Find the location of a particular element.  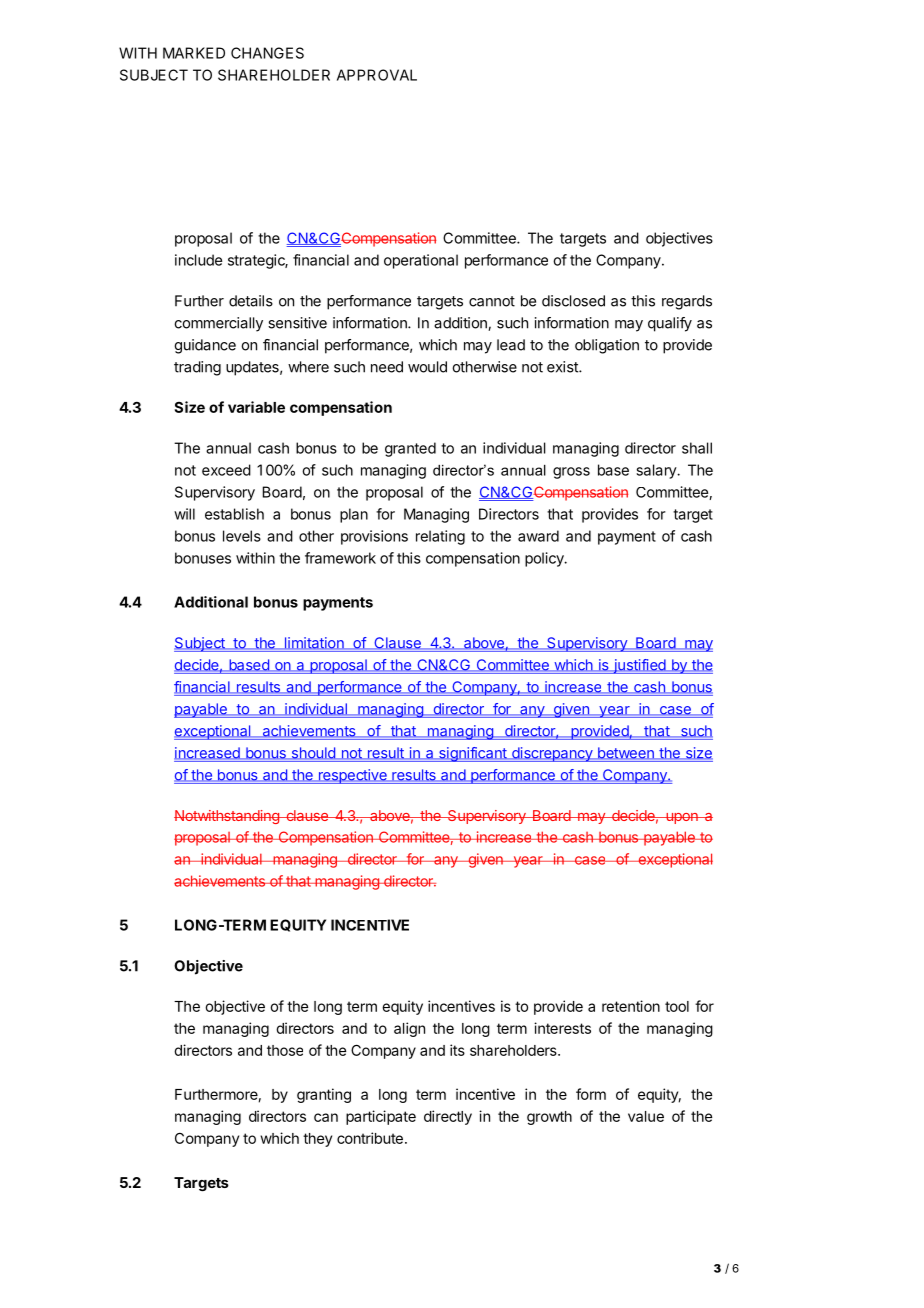

APPROVAL is located at coordinates (377, 75).
